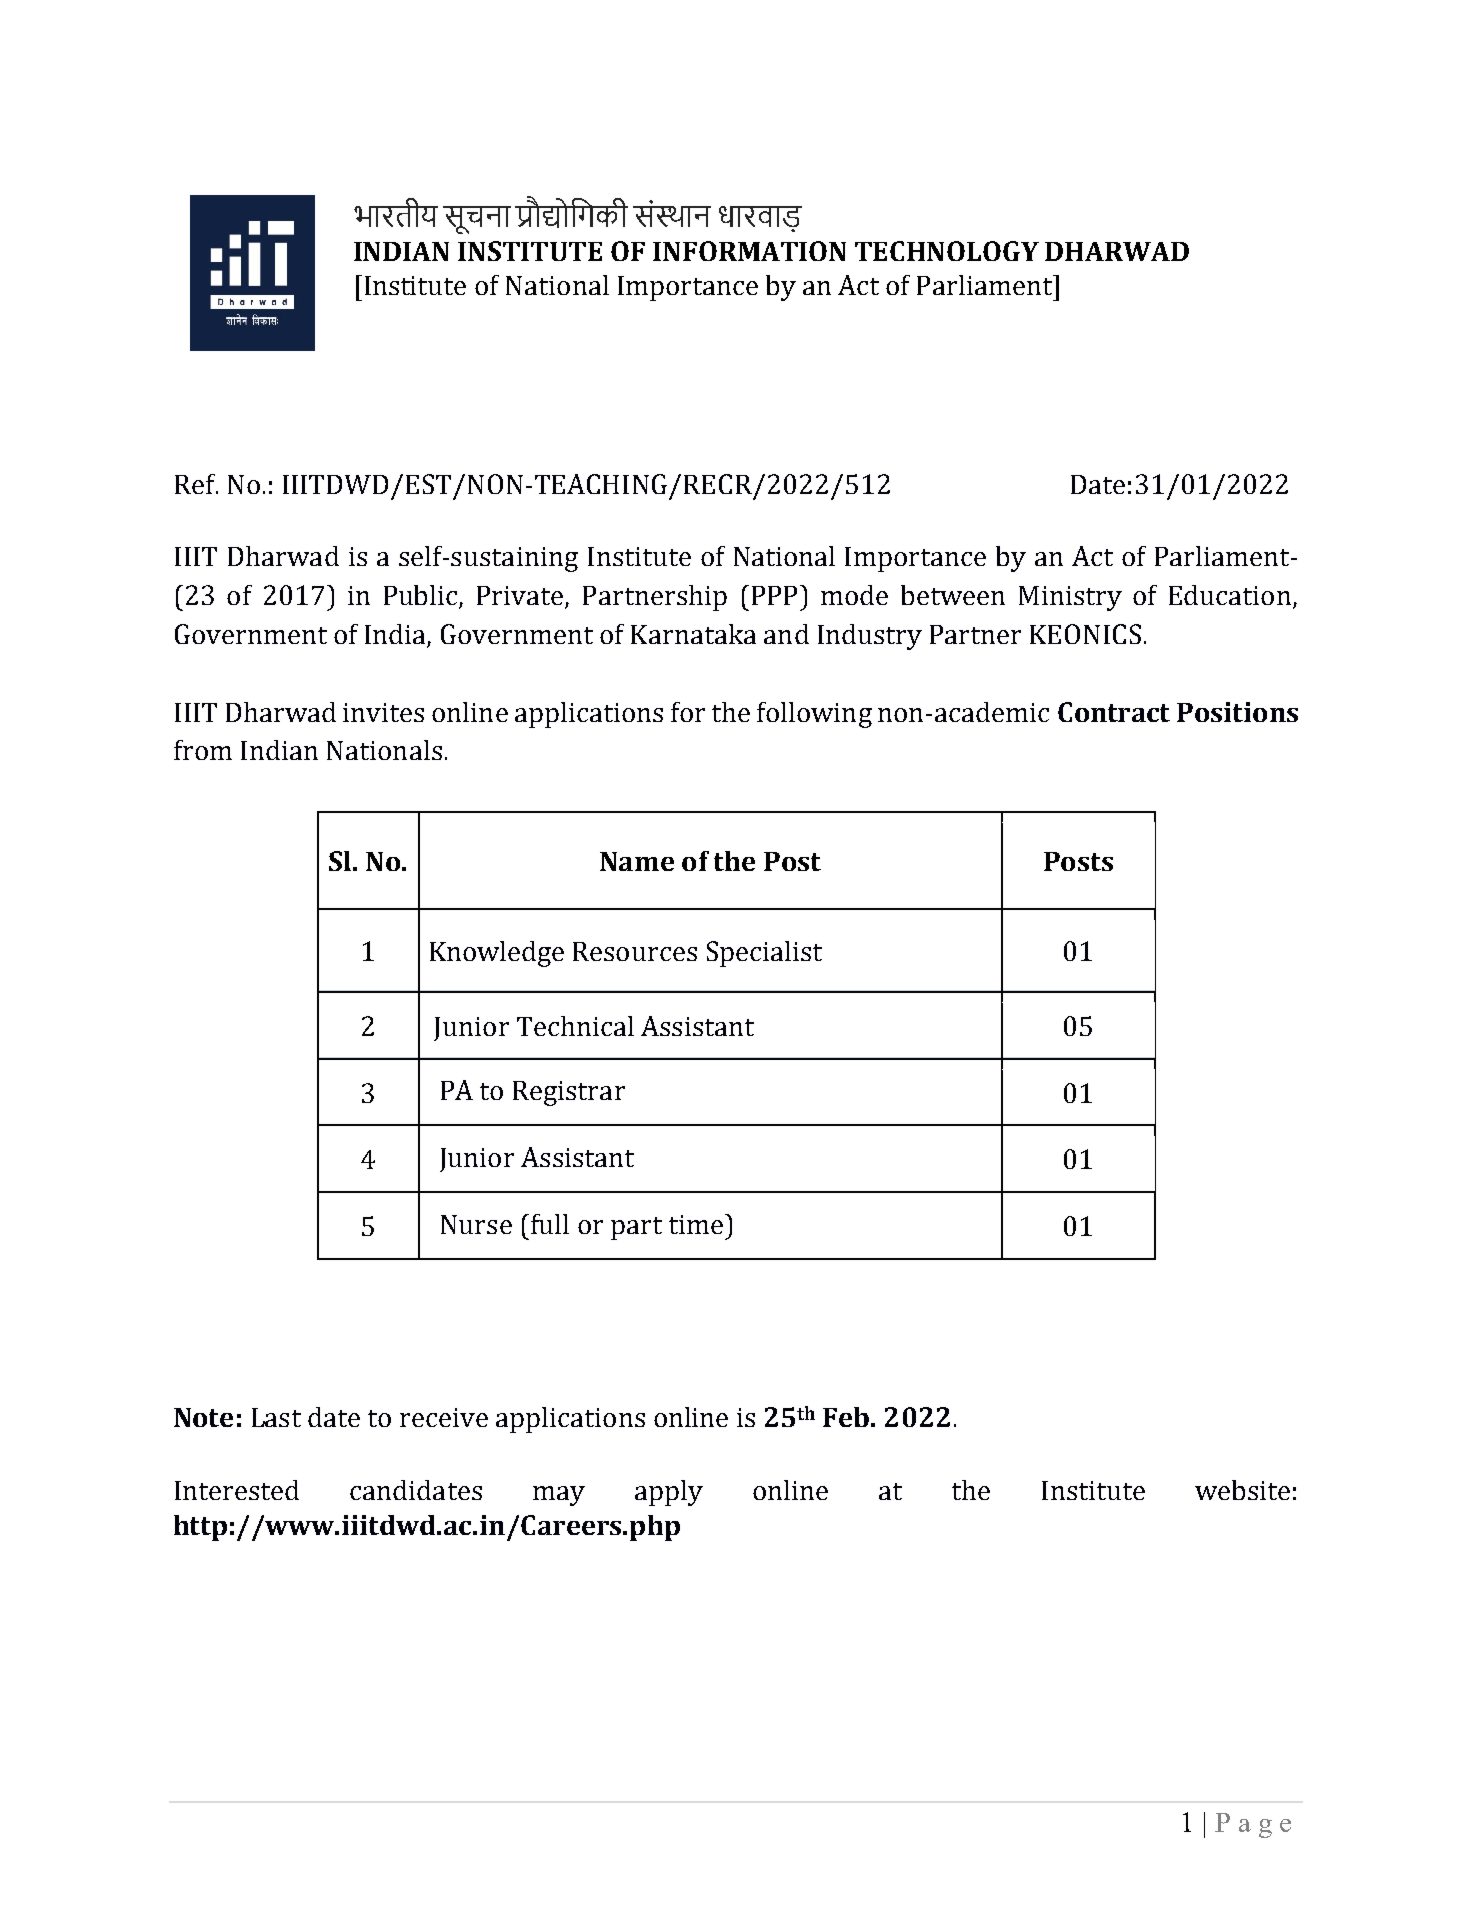 The image size is (1473, 1906). I want to click on Contract, so click(1114, 712).
